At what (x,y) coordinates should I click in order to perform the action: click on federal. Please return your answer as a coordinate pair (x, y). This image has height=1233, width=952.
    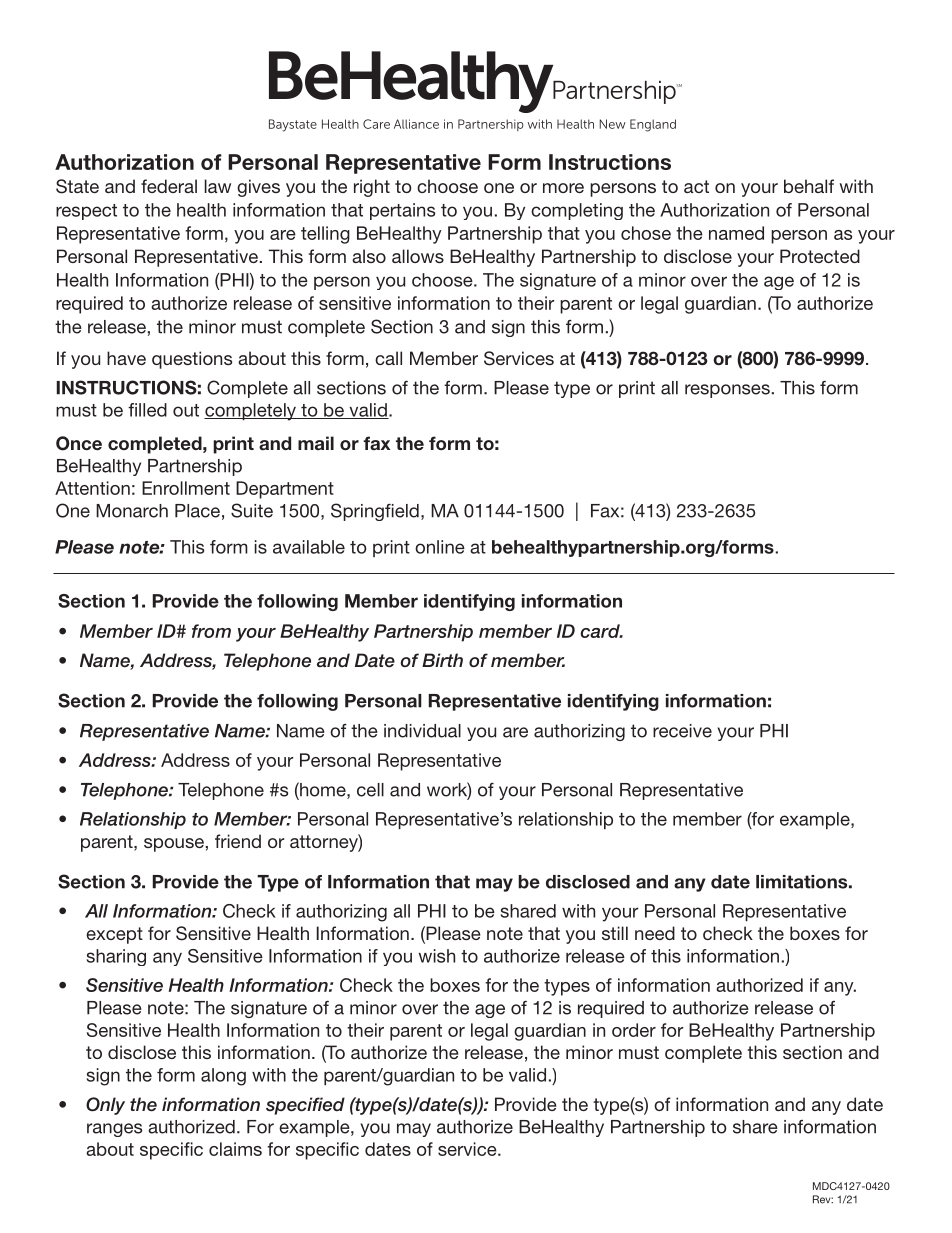
    Looking at the image, I should click on (169, 186).
